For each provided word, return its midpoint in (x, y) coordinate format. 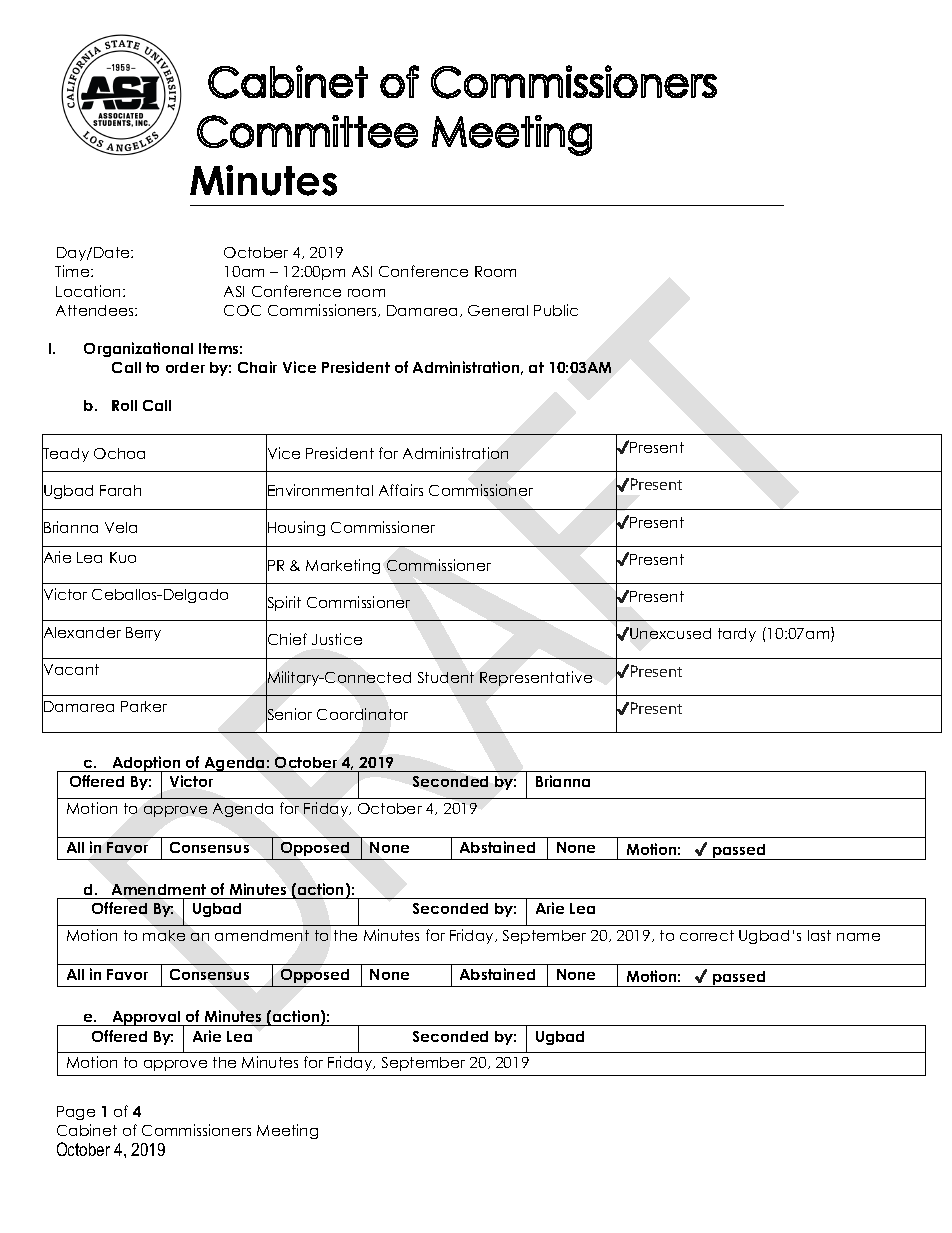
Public (556, 310)
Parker (144, 706)
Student (446, 677)
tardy (737, 635)
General (498, 310)
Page (76, 1113)
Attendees (96, 310)
